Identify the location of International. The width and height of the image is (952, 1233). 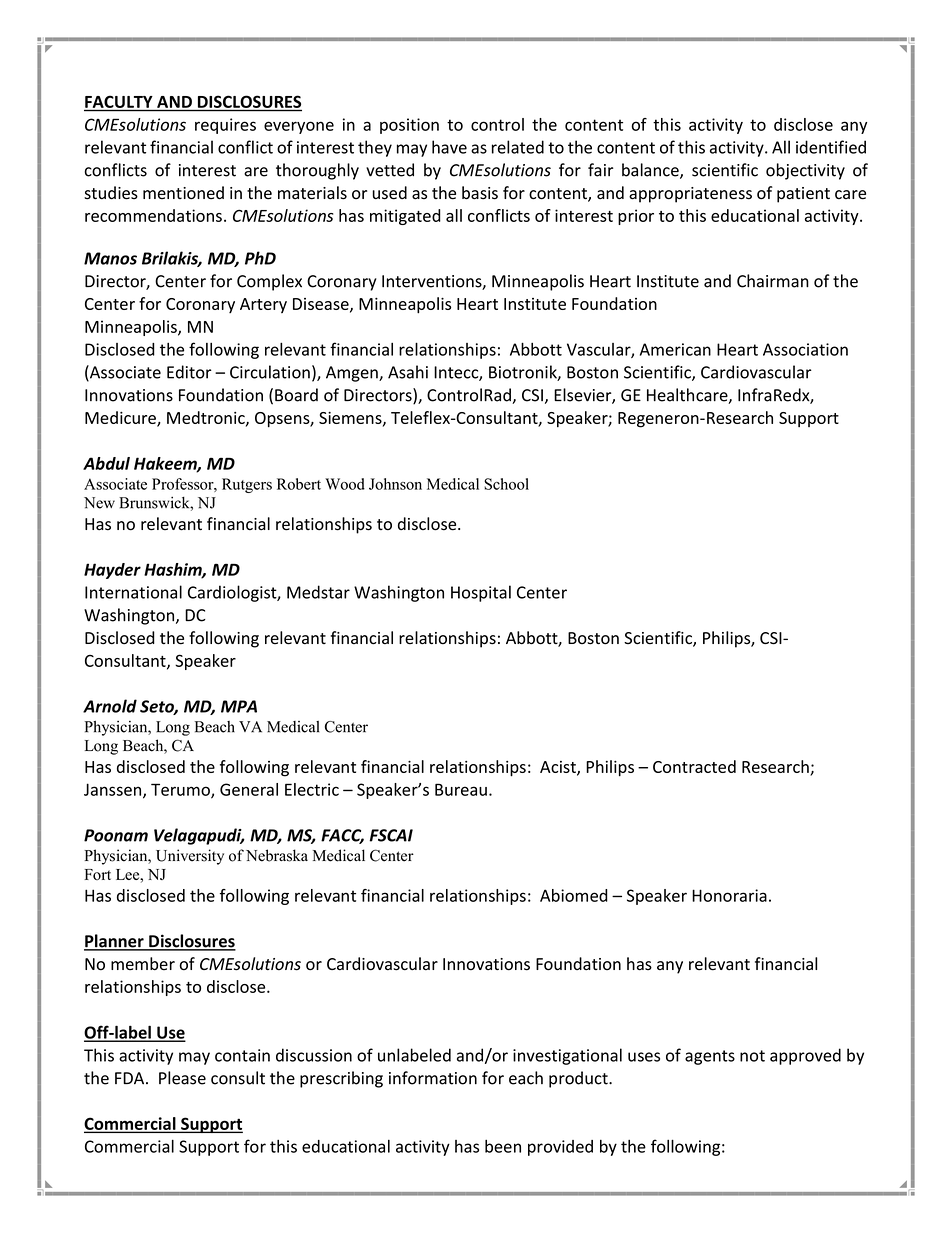
(133, 592).
